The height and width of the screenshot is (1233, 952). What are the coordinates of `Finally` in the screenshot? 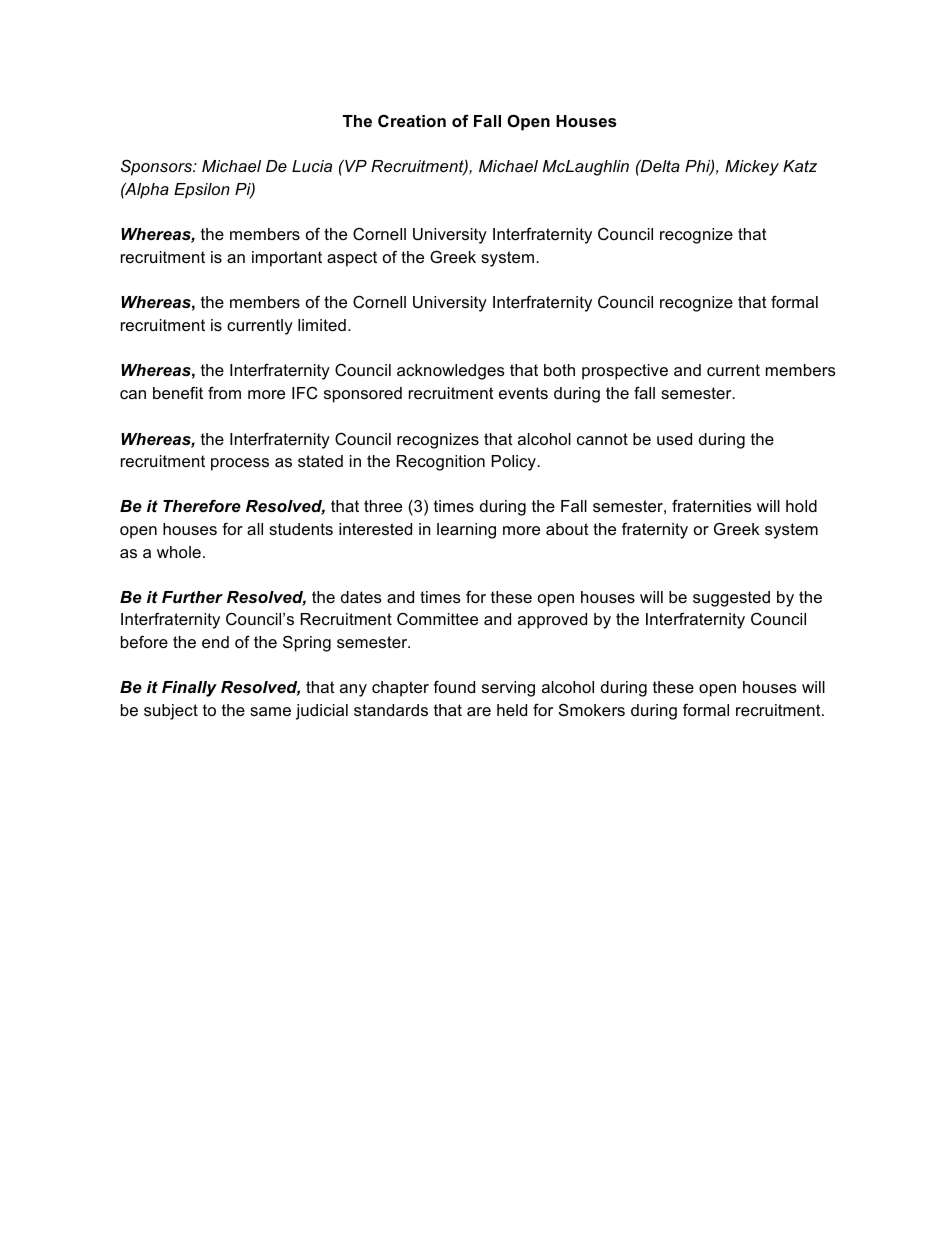 It's located at (189, 689).
